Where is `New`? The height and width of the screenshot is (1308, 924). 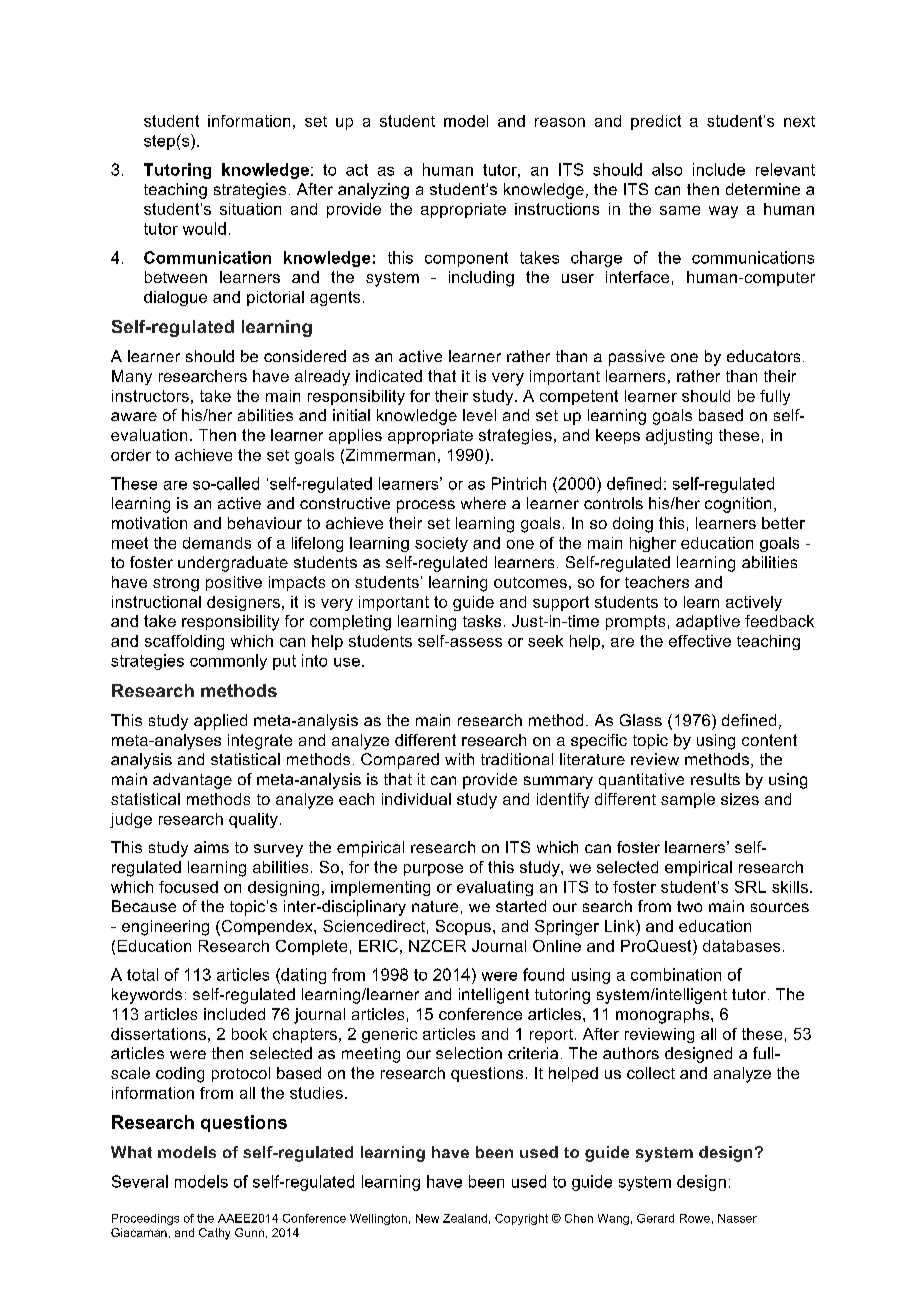
New is located at coordinates (427, 1218).
